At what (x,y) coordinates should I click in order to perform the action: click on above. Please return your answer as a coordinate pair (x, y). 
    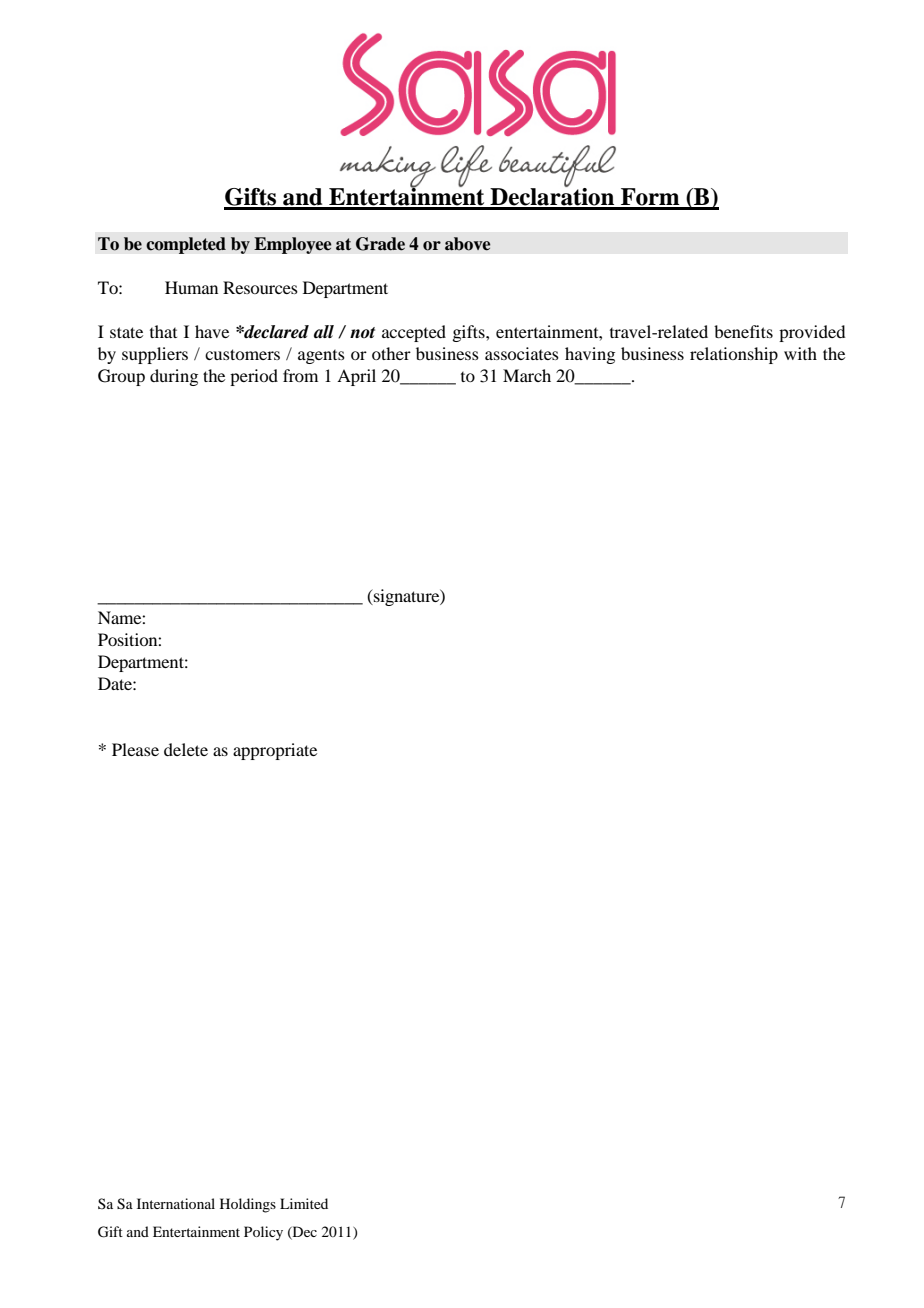
    Looking at the image, I should click on (467, 244).
